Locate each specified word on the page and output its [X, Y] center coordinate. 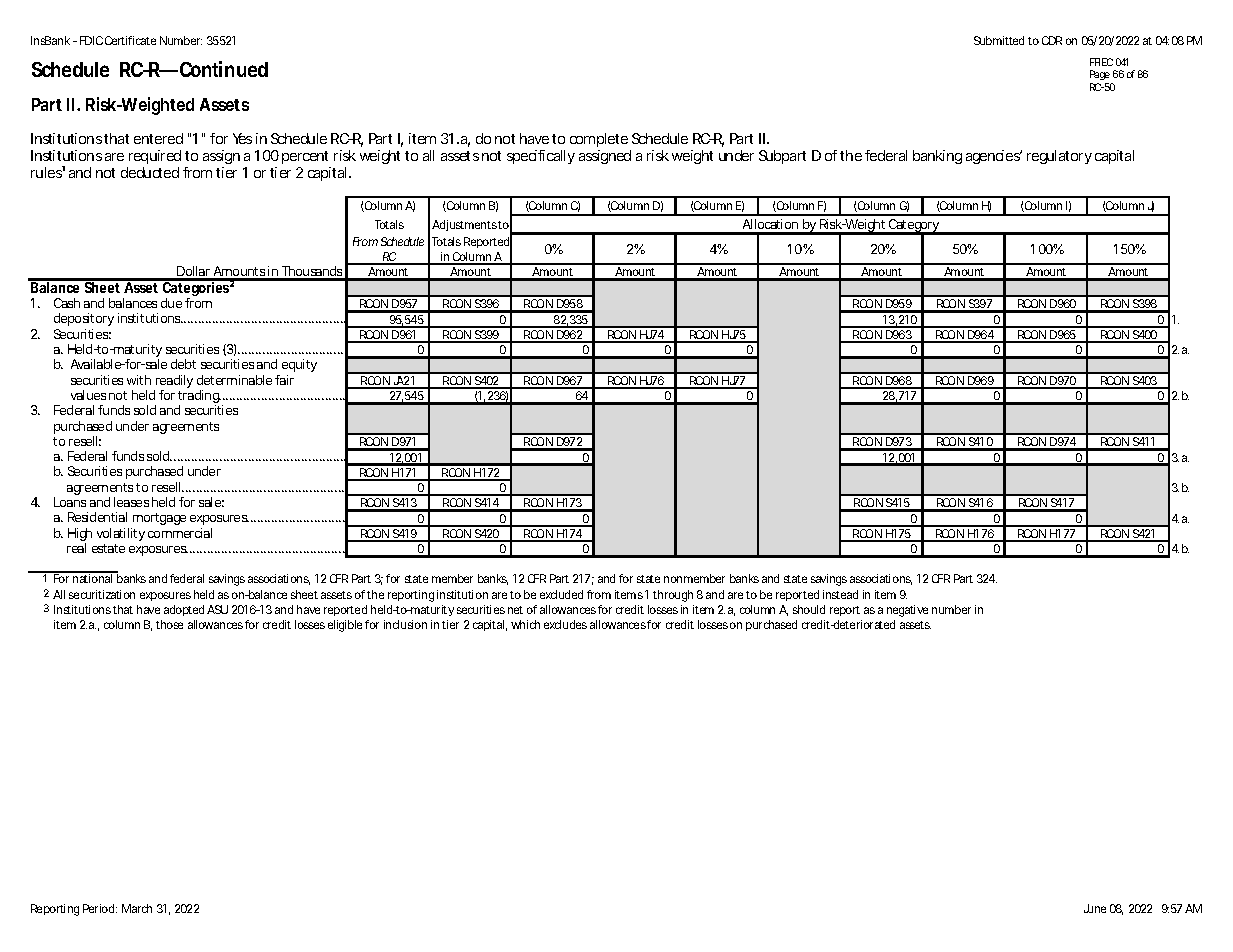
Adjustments [464, 225]
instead [840, 594]
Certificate [130, 40]
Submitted [999, 40]
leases [131, 502]
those [169, 624]
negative [907, 611]
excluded [561, 594]
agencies [993, 157]
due [171, 303]
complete [599, 140]
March [137, 908]
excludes [565, 624]
